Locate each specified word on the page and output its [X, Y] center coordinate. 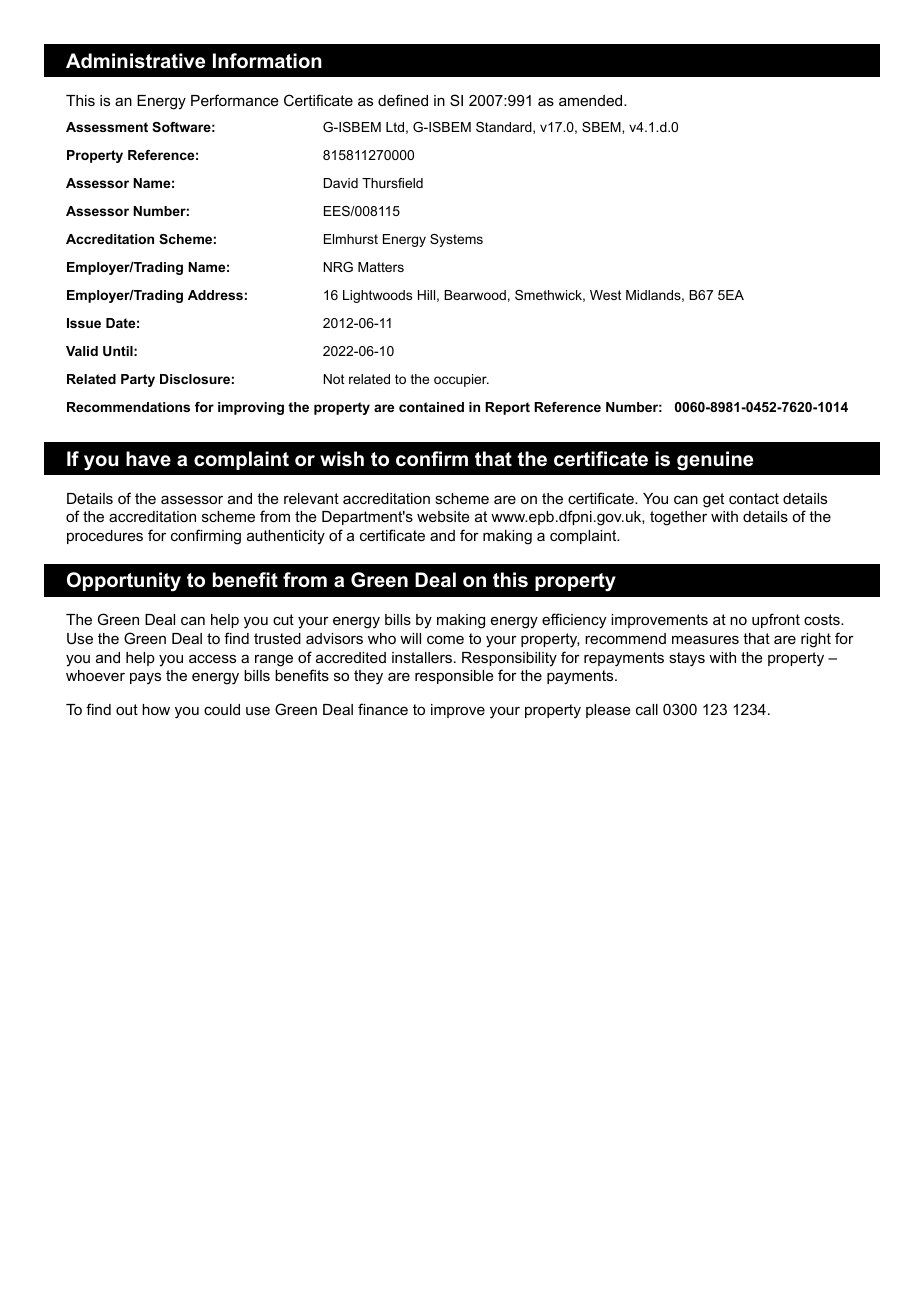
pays [145, 678]
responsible [454, 677]
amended [592, 100]
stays [687, 659]
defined [403, 100]
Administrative [135, 61]
